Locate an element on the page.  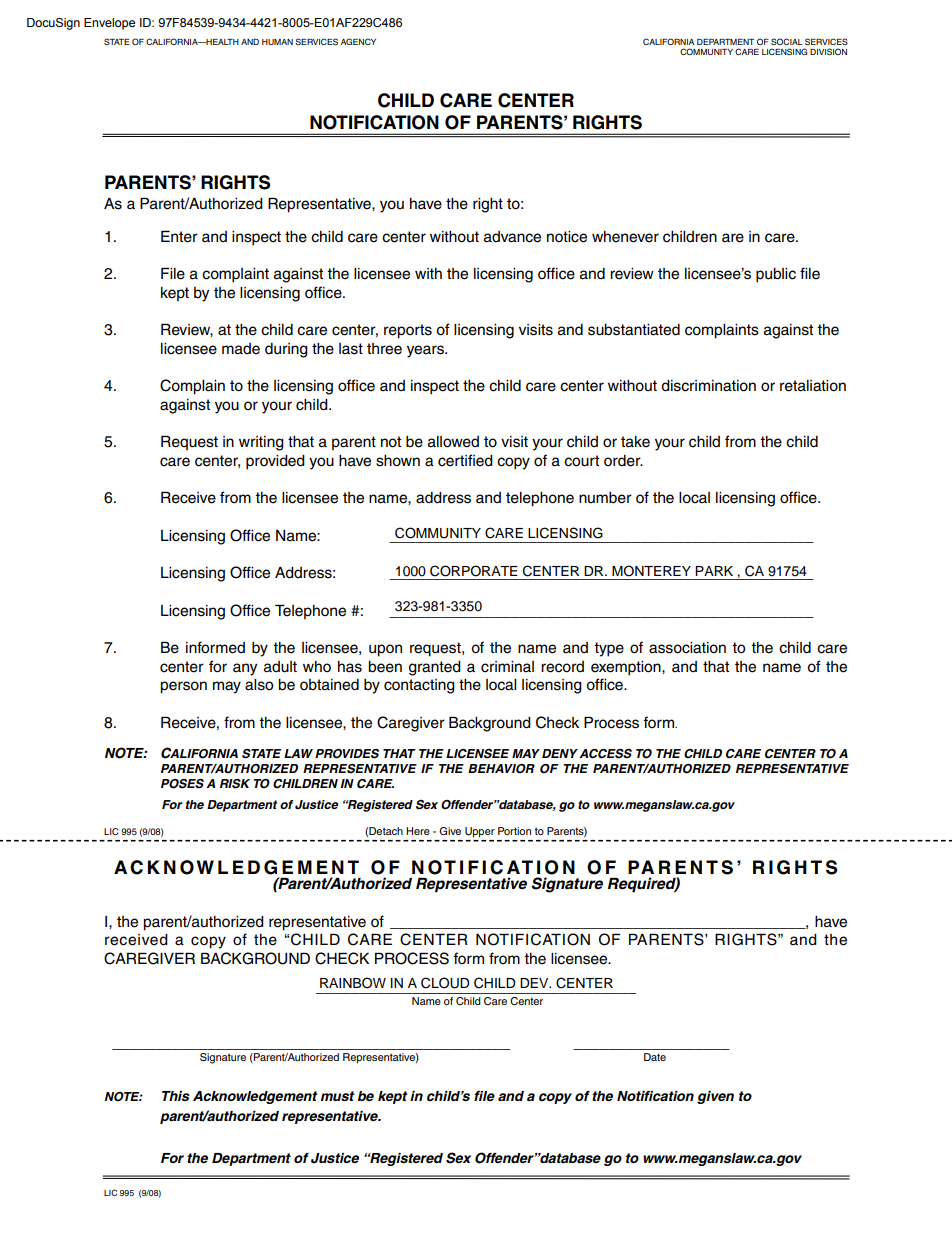
CORPORATE is located at coordinates (474, 571).
